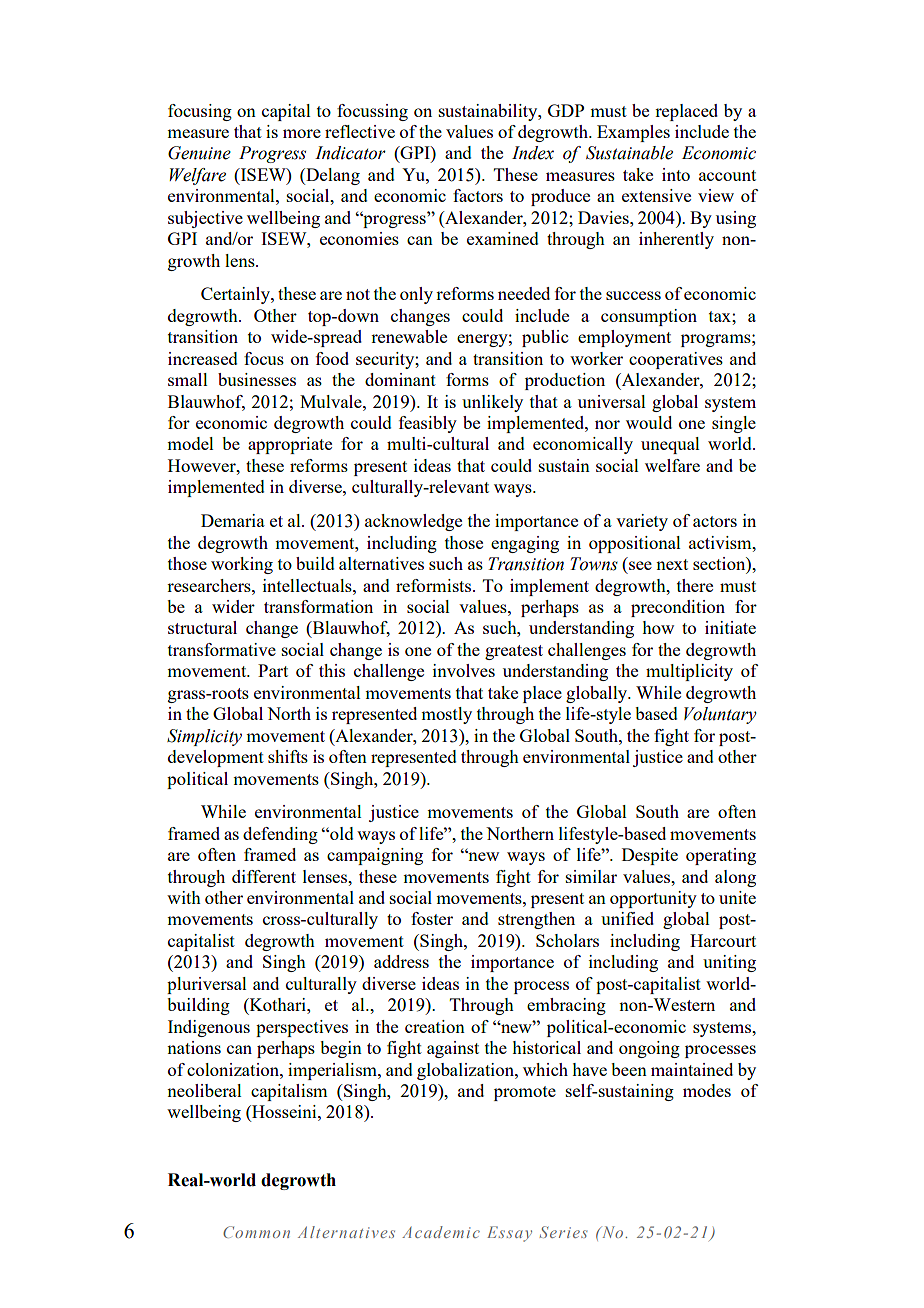  Describe the element at coordinates (464, 670) in the page. I see `involves` at that location.
